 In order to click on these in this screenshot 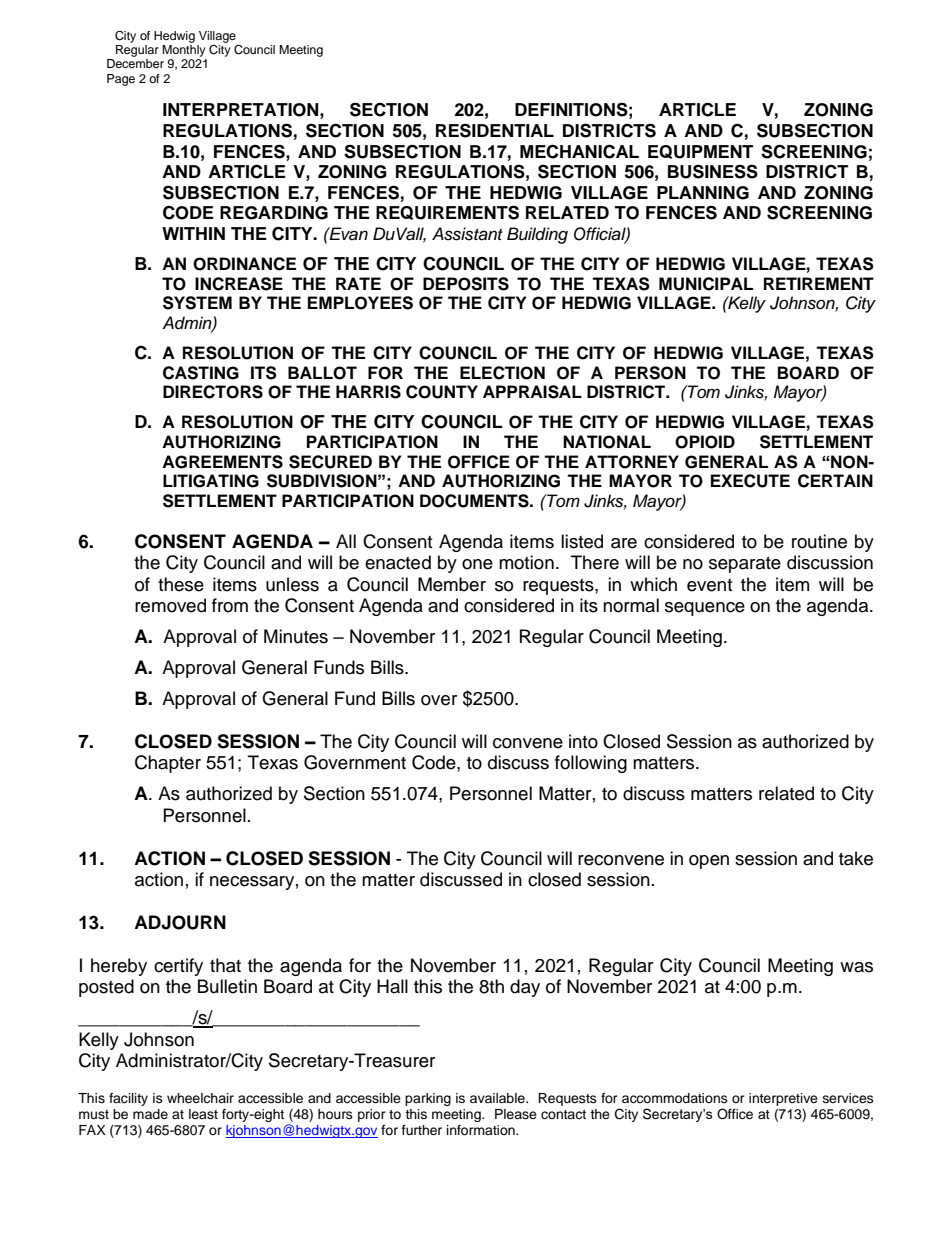, I will do `click(181, 584)`.
